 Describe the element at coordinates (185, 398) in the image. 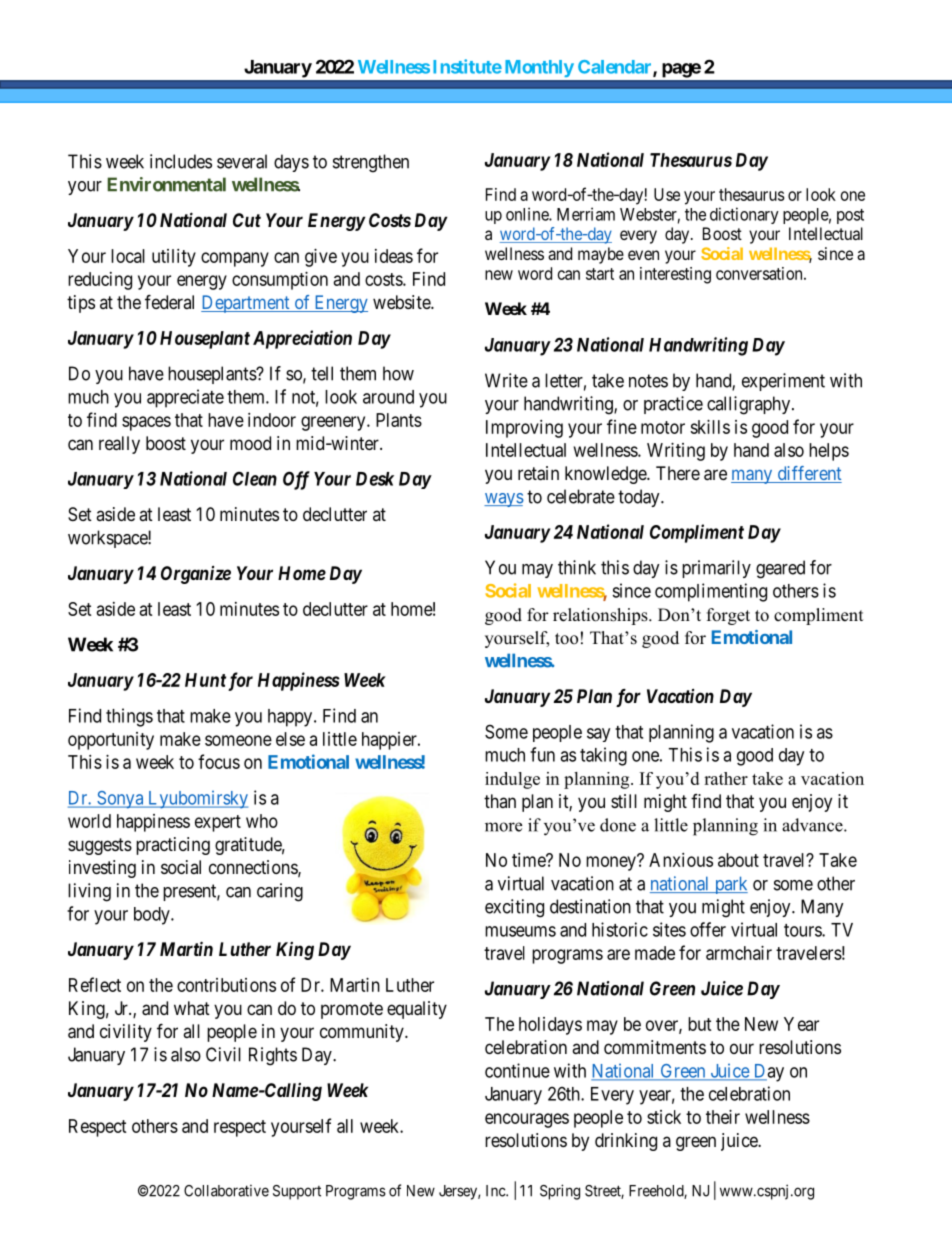

I see `appreciate` at that location.
